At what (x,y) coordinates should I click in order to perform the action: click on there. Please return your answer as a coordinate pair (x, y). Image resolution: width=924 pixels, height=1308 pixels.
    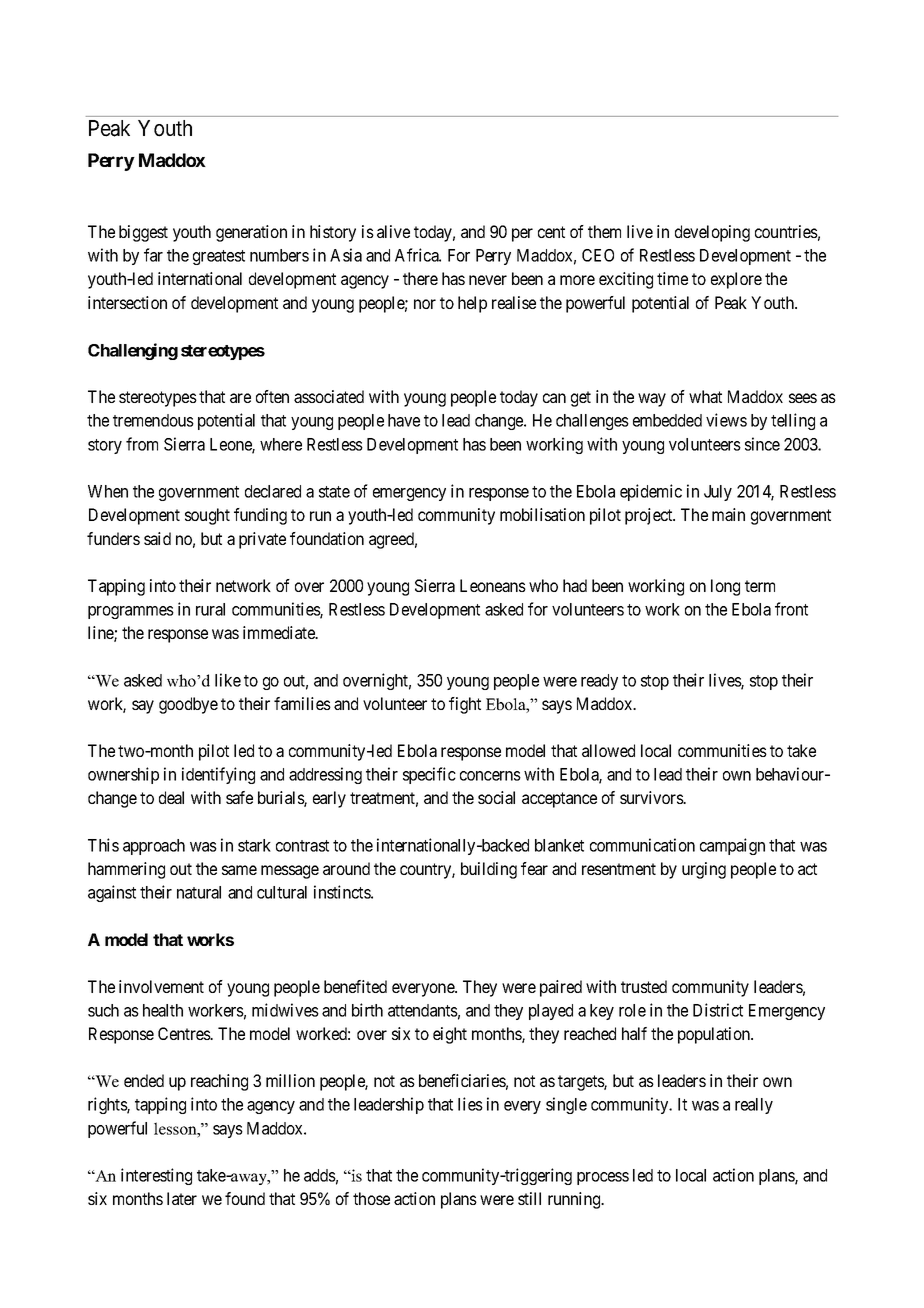
    Looking at the image, I should click on (420, 278).
